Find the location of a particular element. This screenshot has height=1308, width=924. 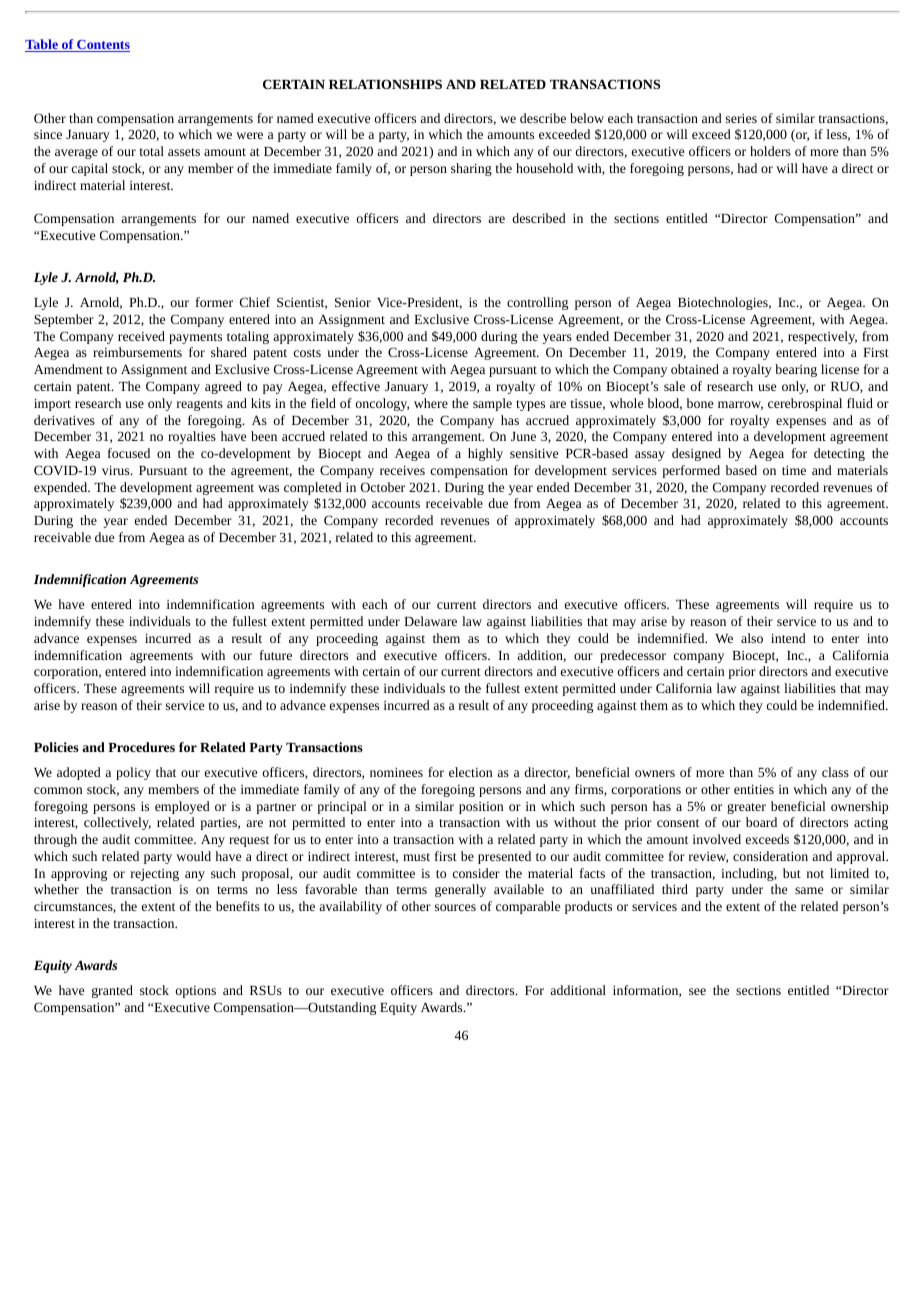

Contents is located at coordinates (102, 46).
